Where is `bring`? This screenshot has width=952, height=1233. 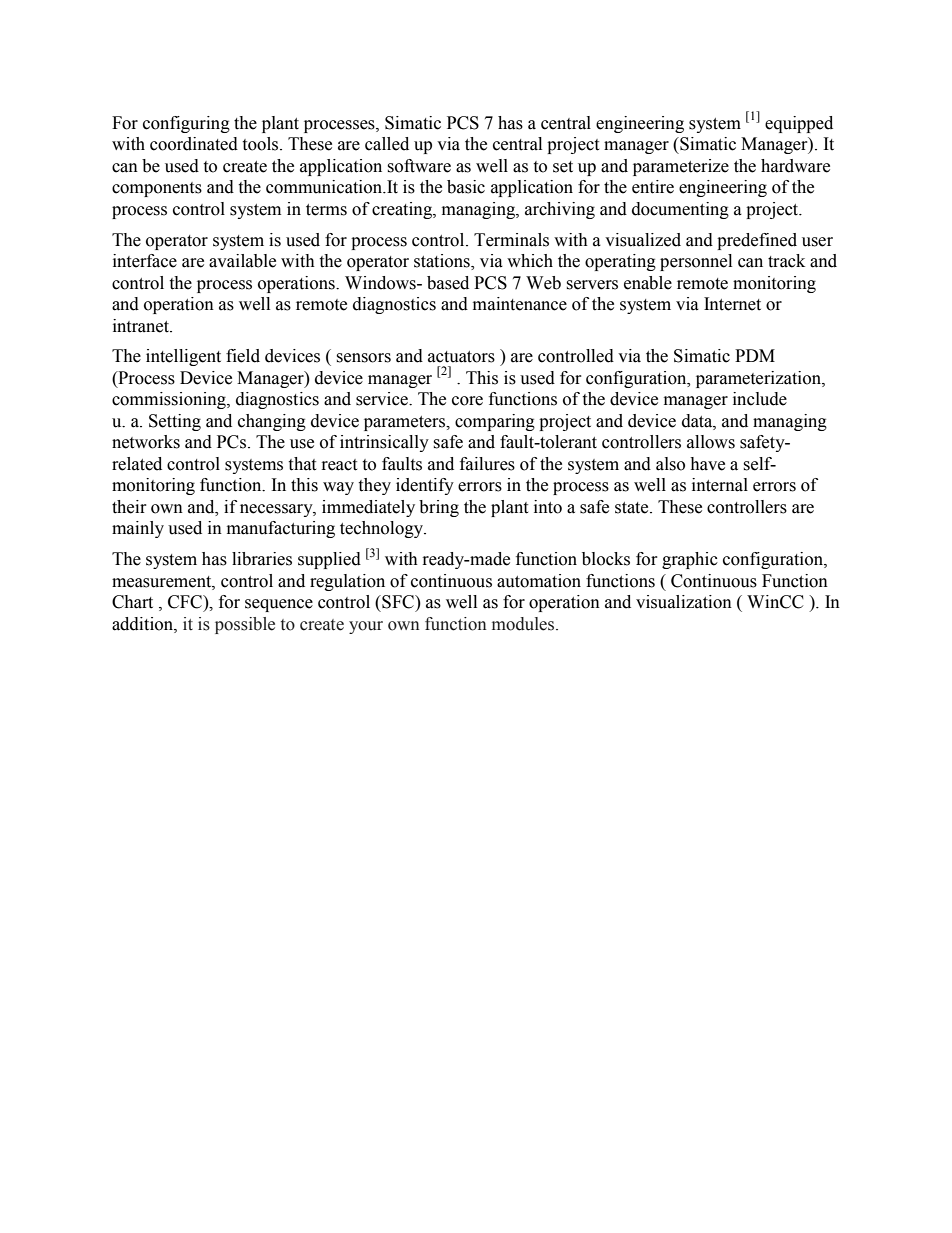
bring is located at coordinates (439, 508).
